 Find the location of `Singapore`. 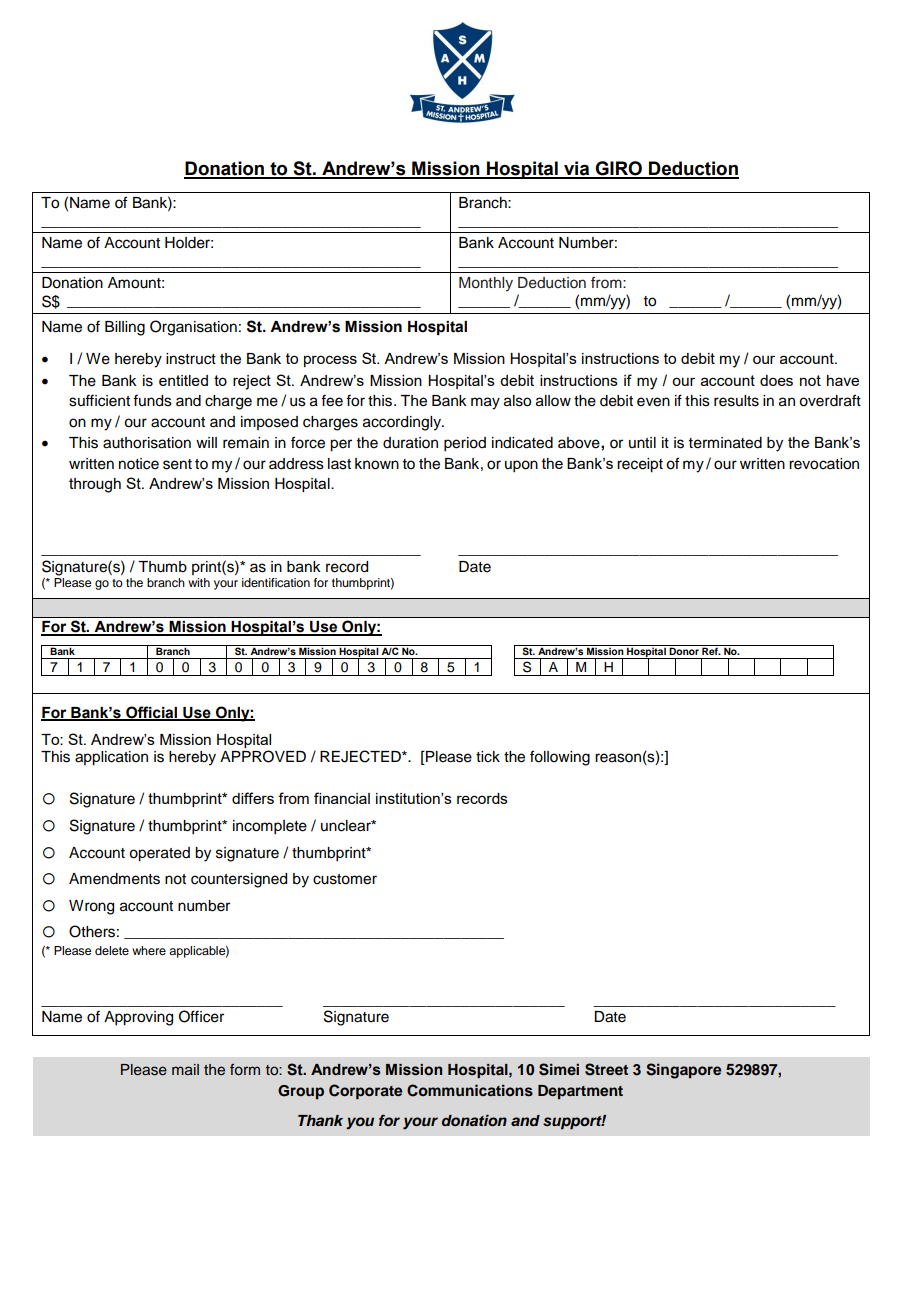

Singapore is located at coordinates (683, 1071).
